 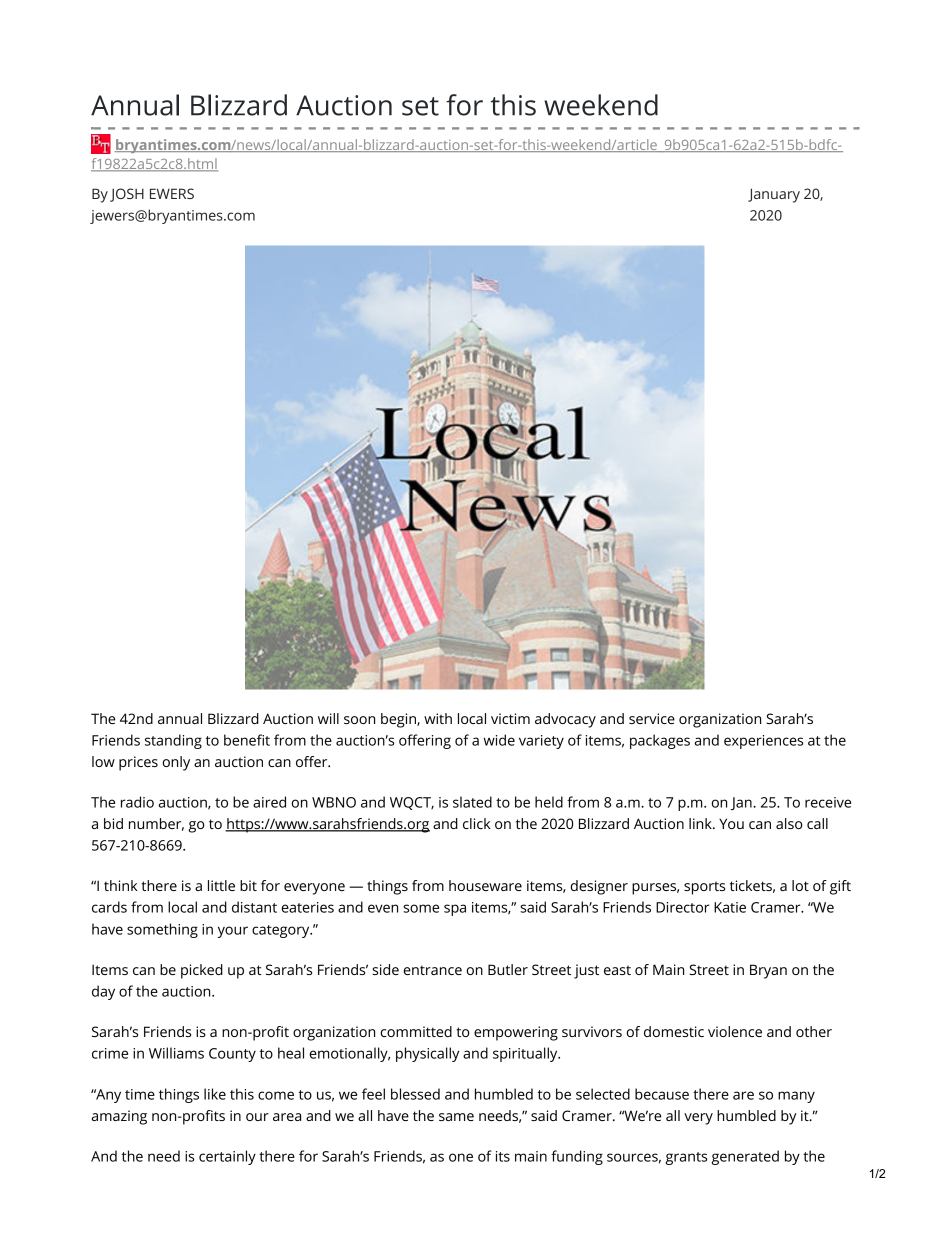 I want to click on only, so click(x=176, y=763).
